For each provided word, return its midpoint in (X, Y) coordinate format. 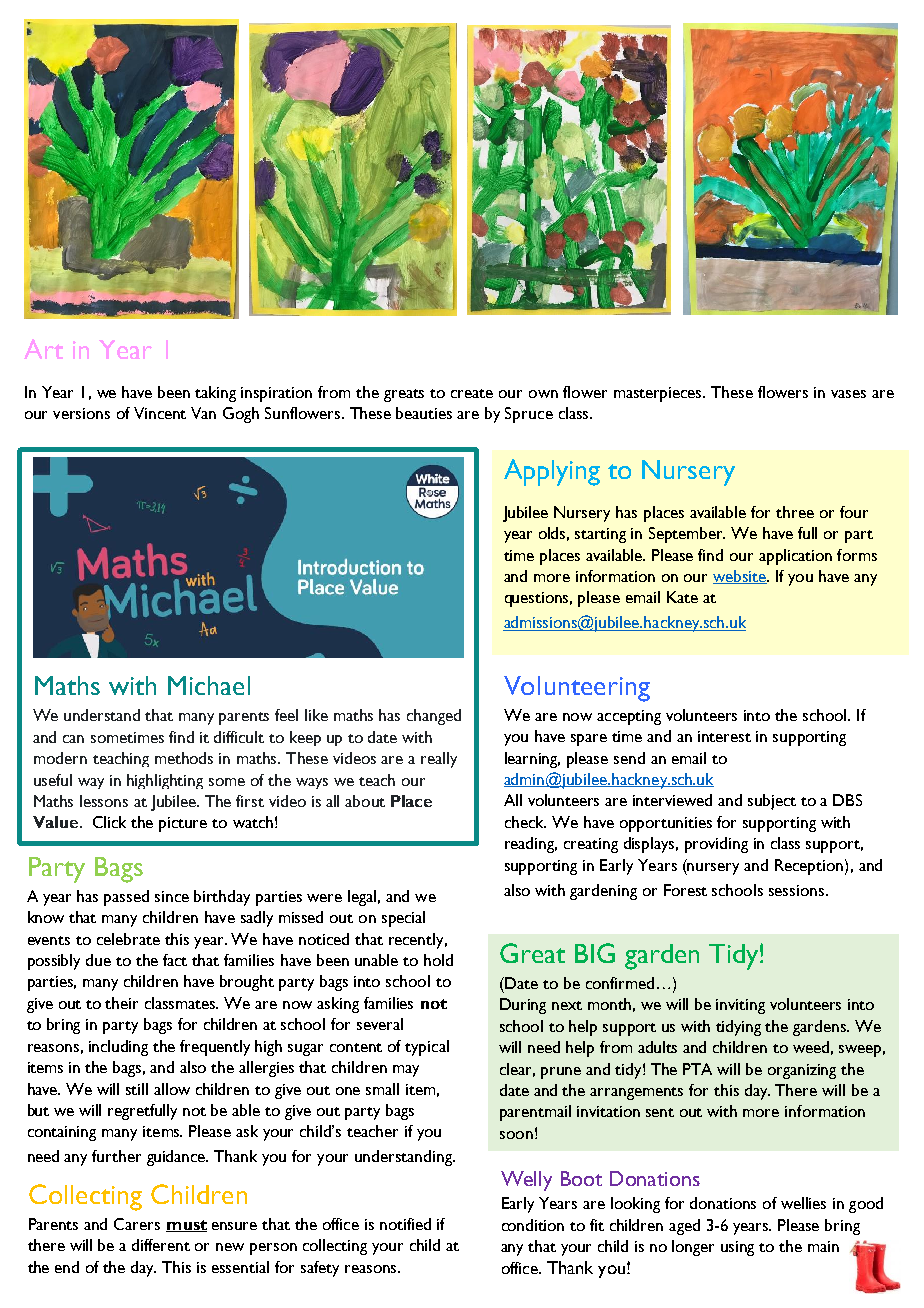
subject (772, 802)
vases (848, 394)
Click (109, 822)
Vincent (160, 413)
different (161, 1245)
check (525, 822)
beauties (424, 413)
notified (405, 1224)
